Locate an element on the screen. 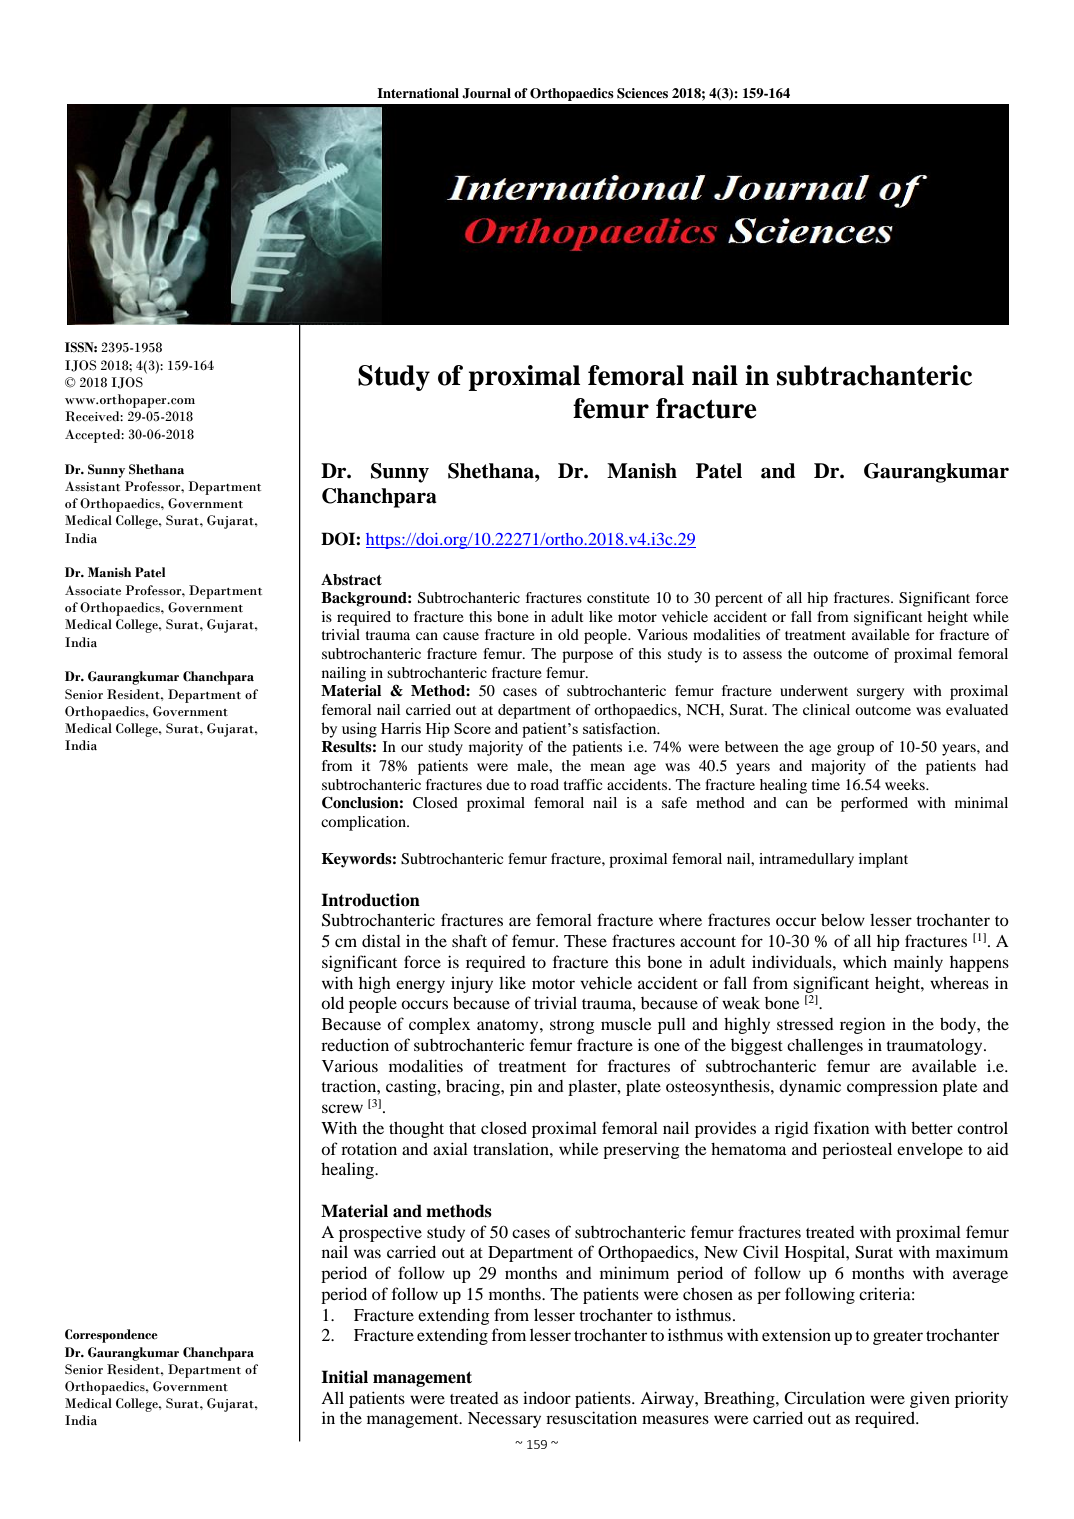 The height and width of the screenshot is (1519, 1074). Correspondence is located at coordinates (111, 1336).
